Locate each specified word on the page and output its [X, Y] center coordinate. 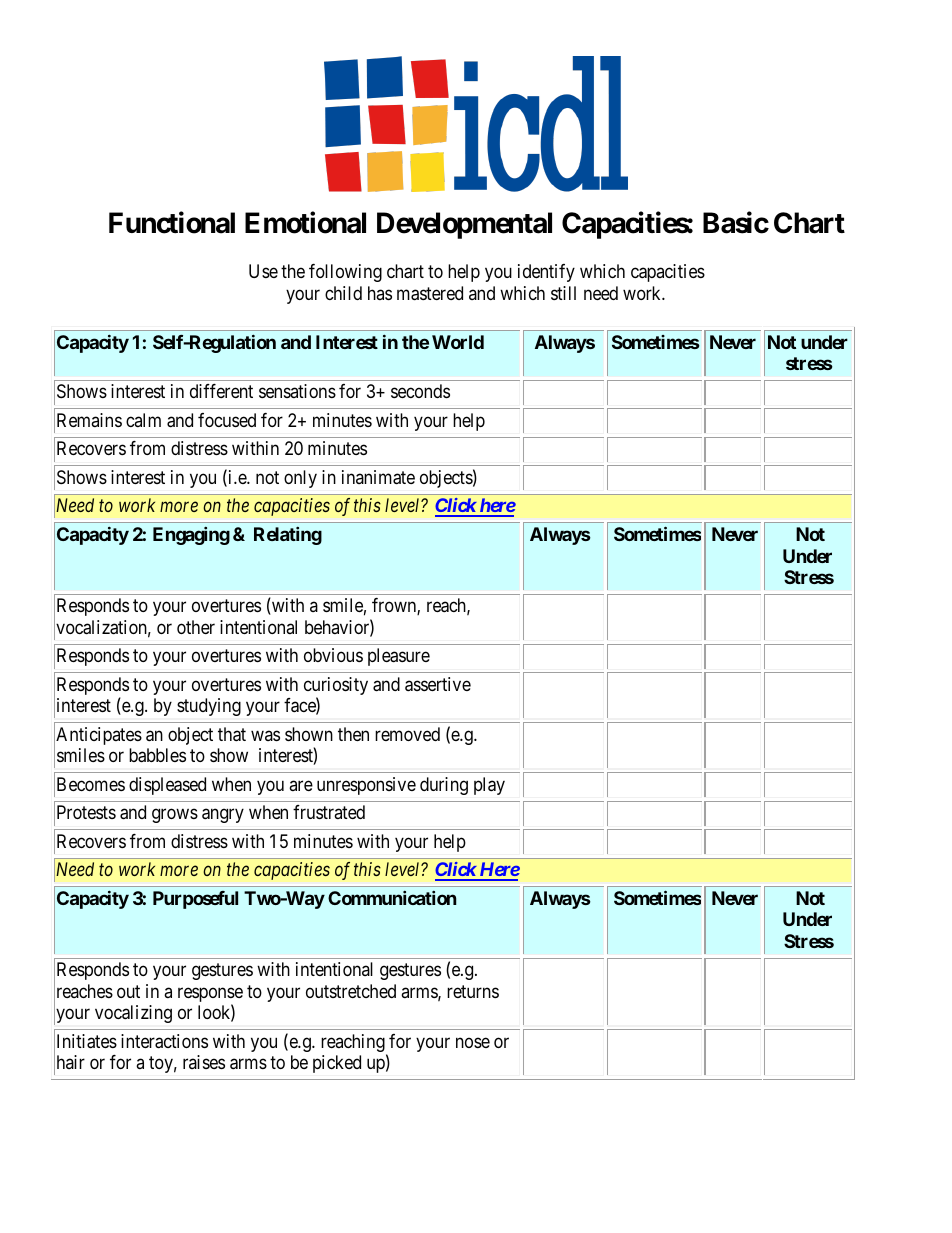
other [196, 627]
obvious [333, 655]
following [345, 273]
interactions [164, 1041]
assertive [438, 684]
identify [546, 273]
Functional [172, 223]
